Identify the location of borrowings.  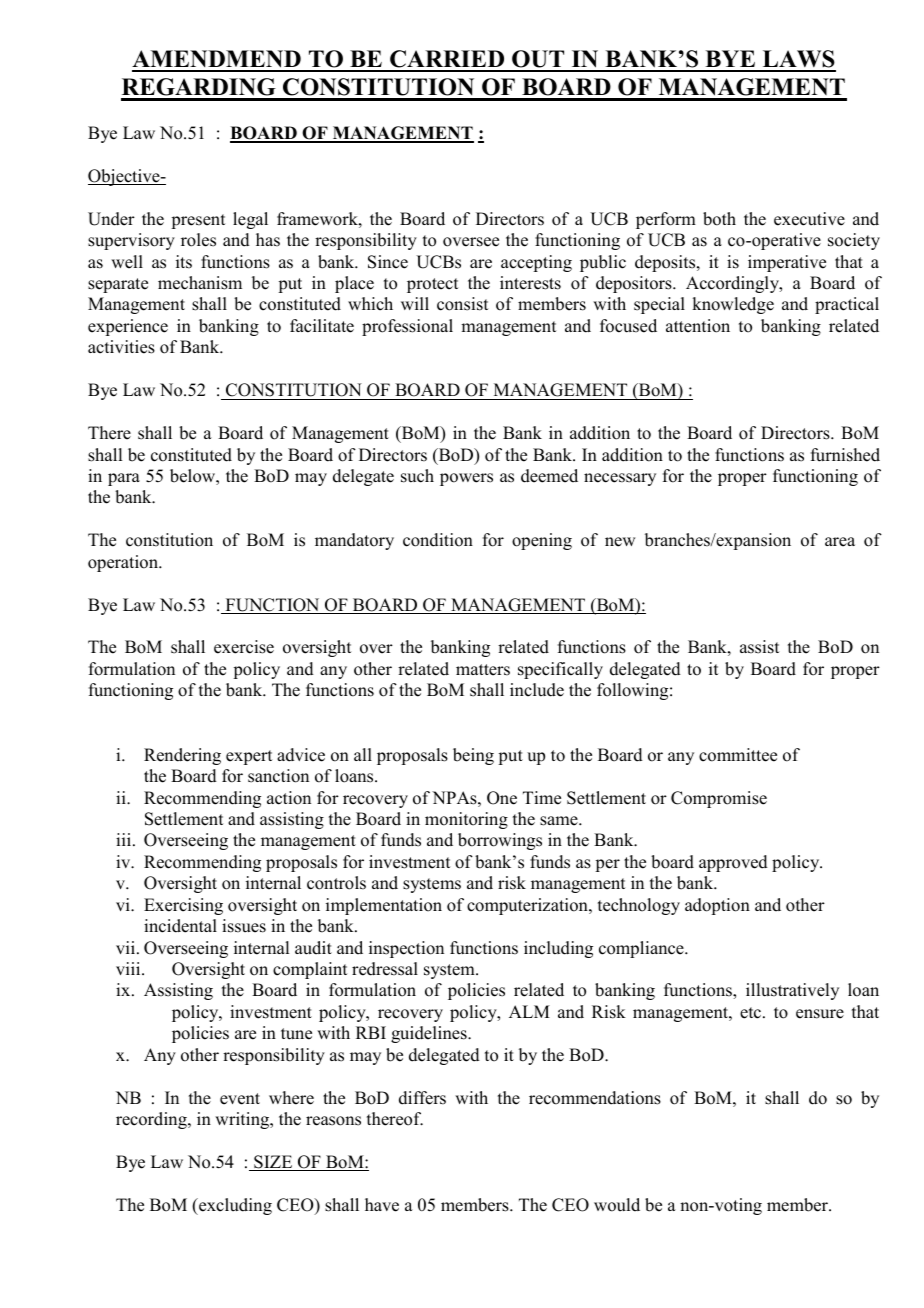
(500, 841).
